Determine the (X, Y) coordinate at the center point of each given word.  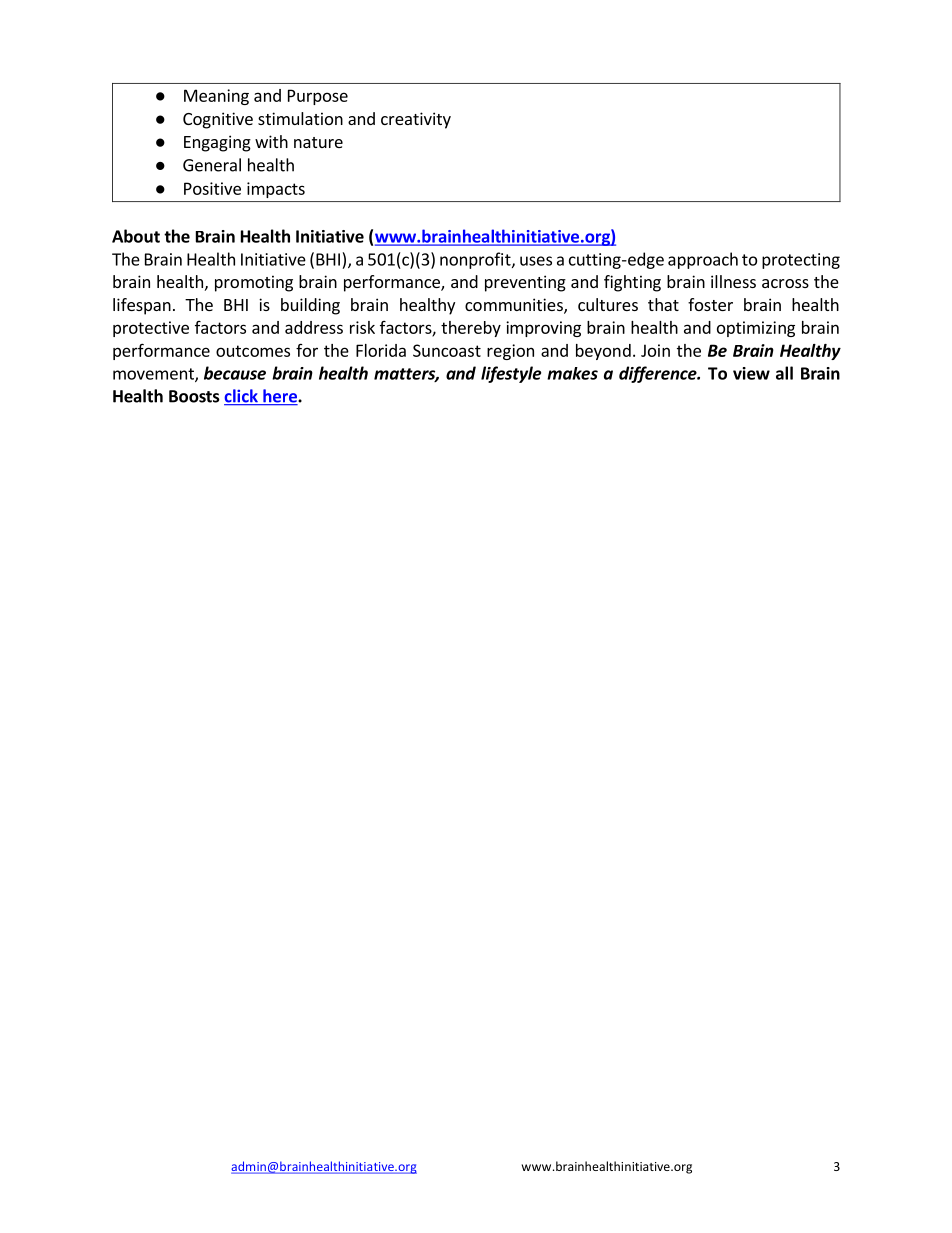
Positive (212, 188)
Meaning (216, 97)
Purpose (318, 97)
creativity (416, 120)
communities (515, 306)
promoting (254, 283)
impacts (276, 190)
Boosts (194, 396)
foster (710, 304)
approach (703, 260)
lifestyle (511, 374)
